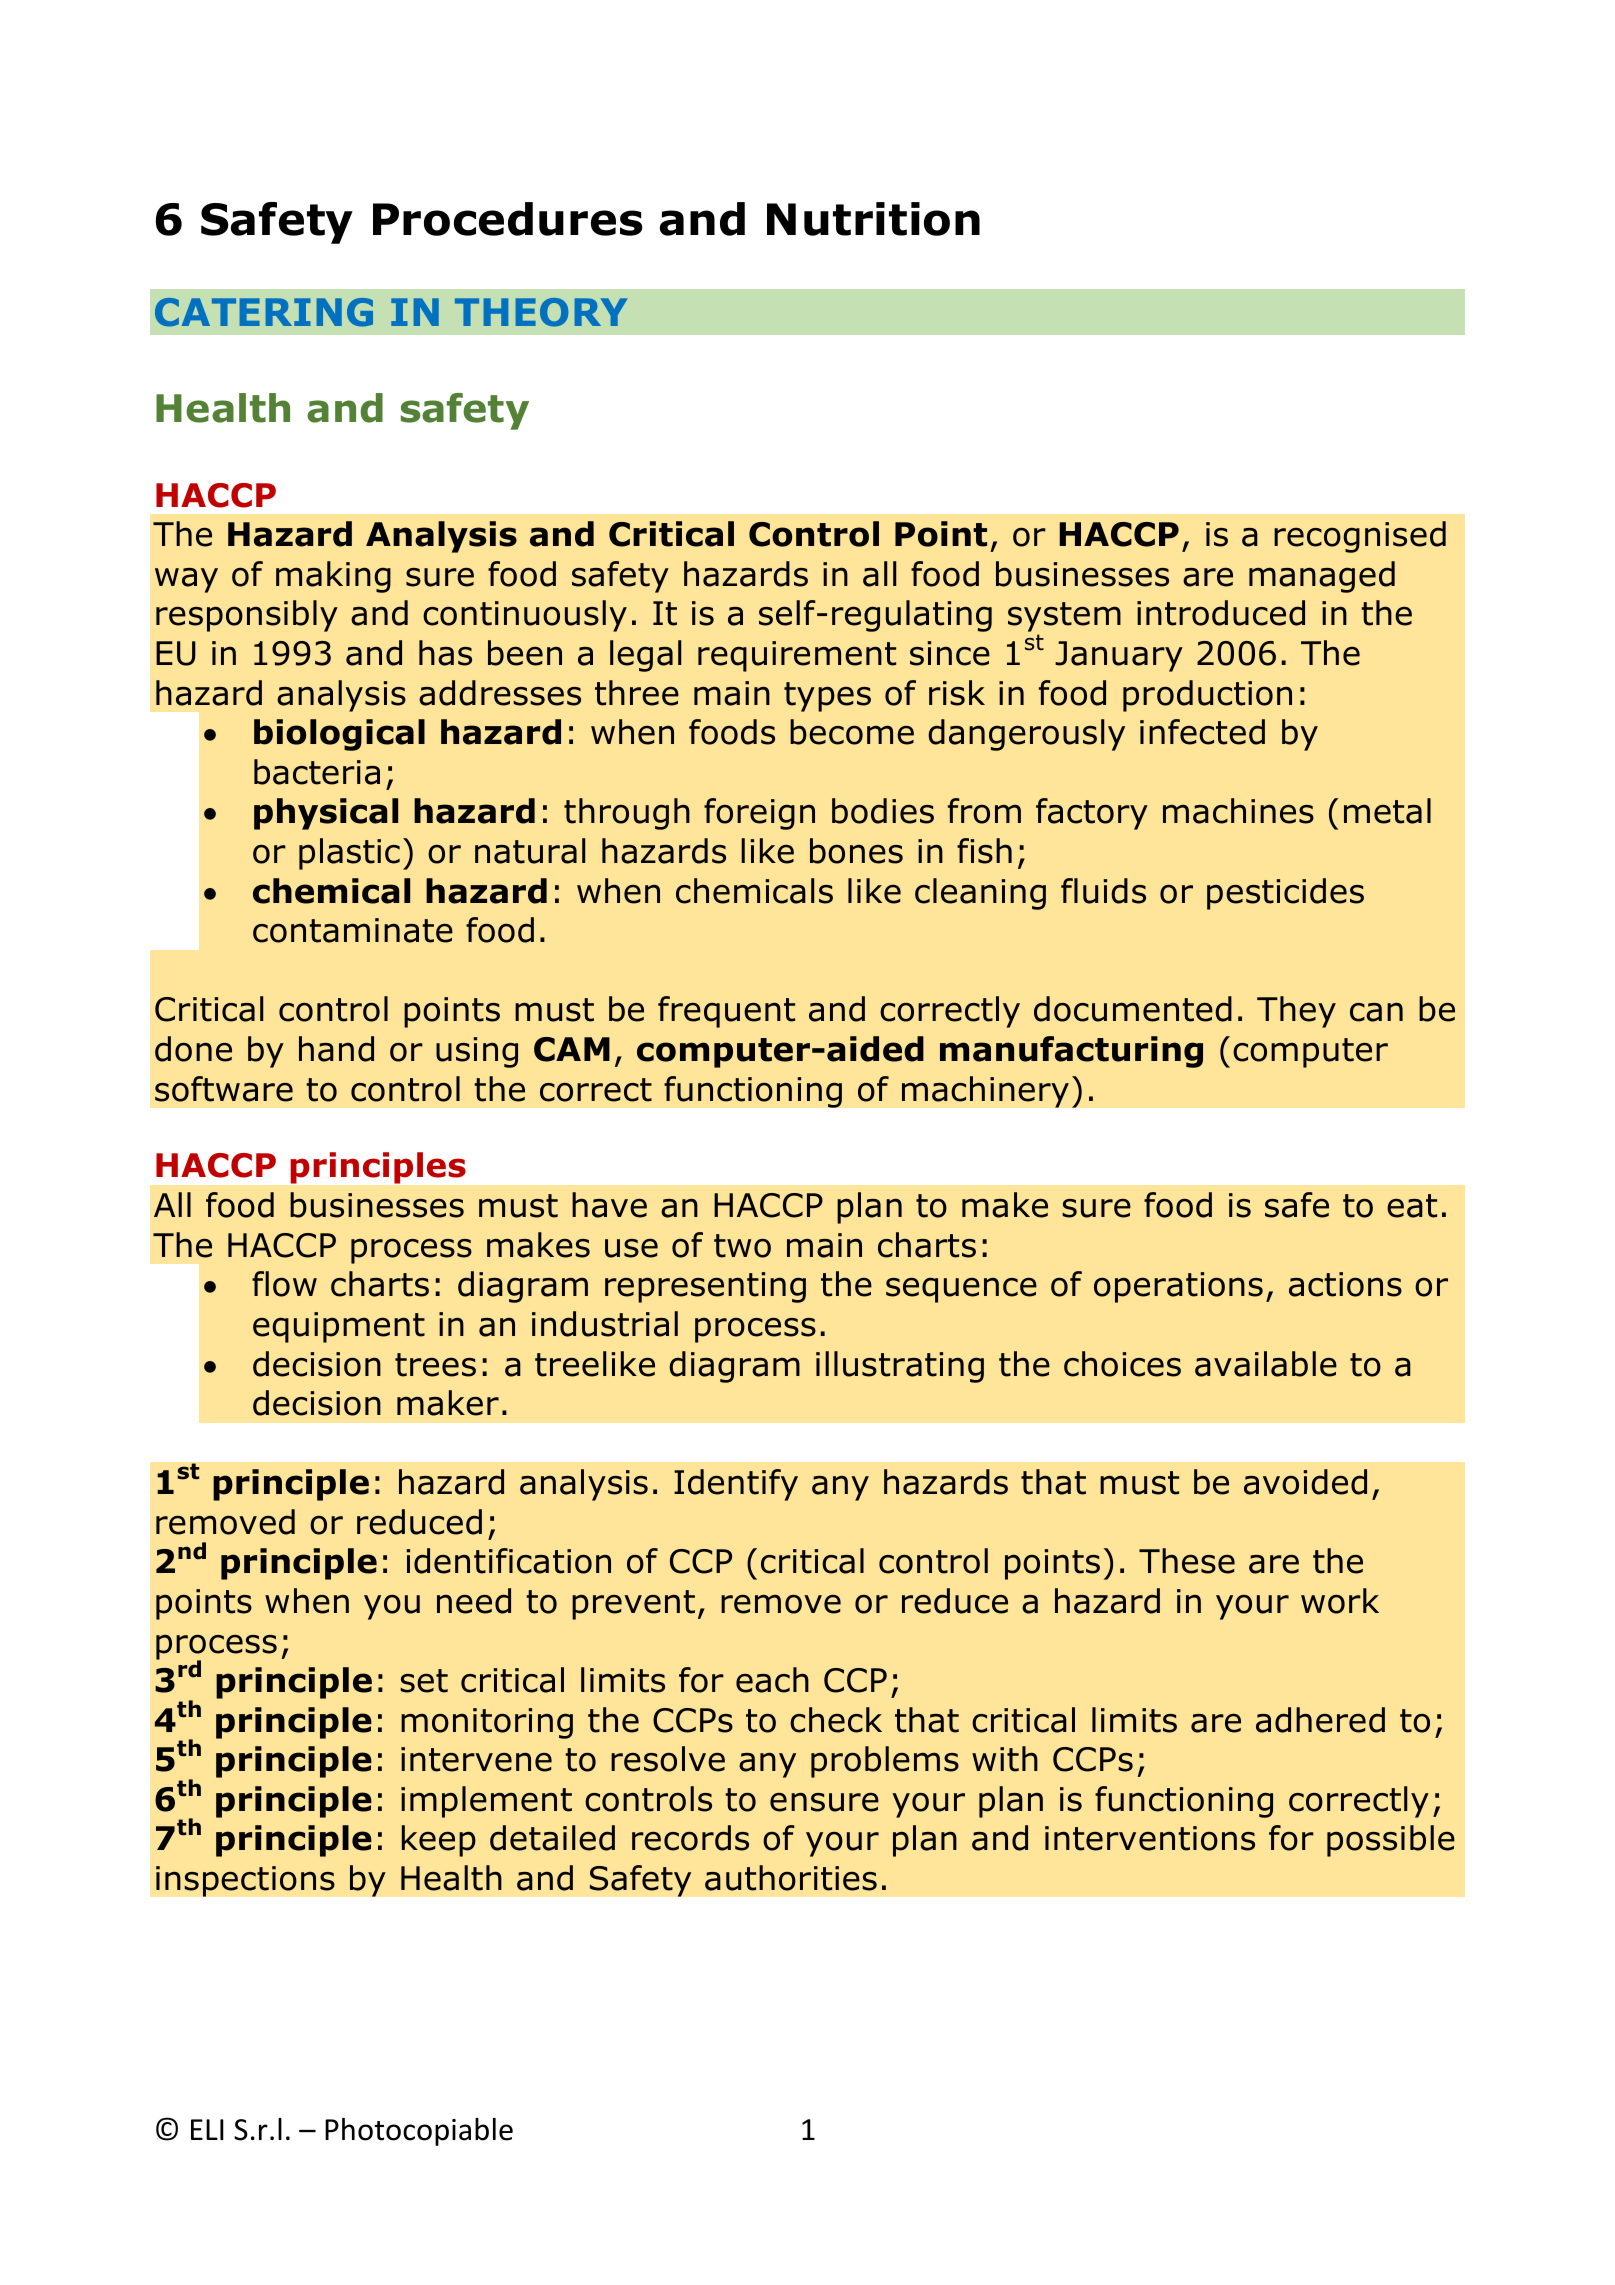 This screenshot has width=1615, height=2285. Describe the element at coordinates (439, 1841) in the screenshot. I see `keep` at that location.
